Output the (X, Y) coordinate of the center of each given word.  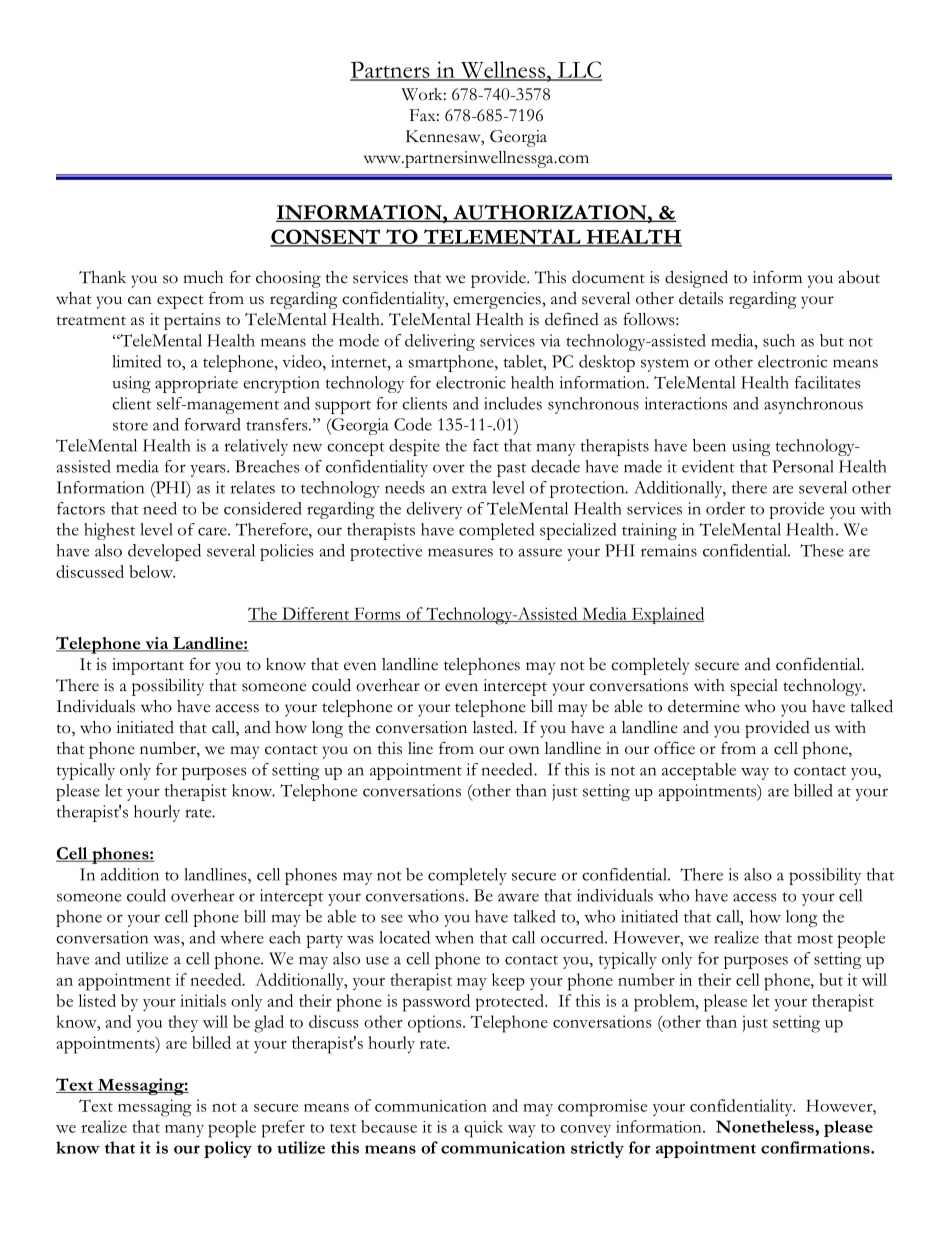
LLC (578, 70)
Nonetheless (766, 1126)
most (815, 939)
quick (483, 1129)
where (242, 937)
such (779, 340)
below (152, 571)
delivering (440, 342)
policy (228, 1149)
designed (696, 279)
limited (136, 361)
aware (518, 897)
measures (460, 552)
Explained (666, 615)
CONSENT (326, 237)
